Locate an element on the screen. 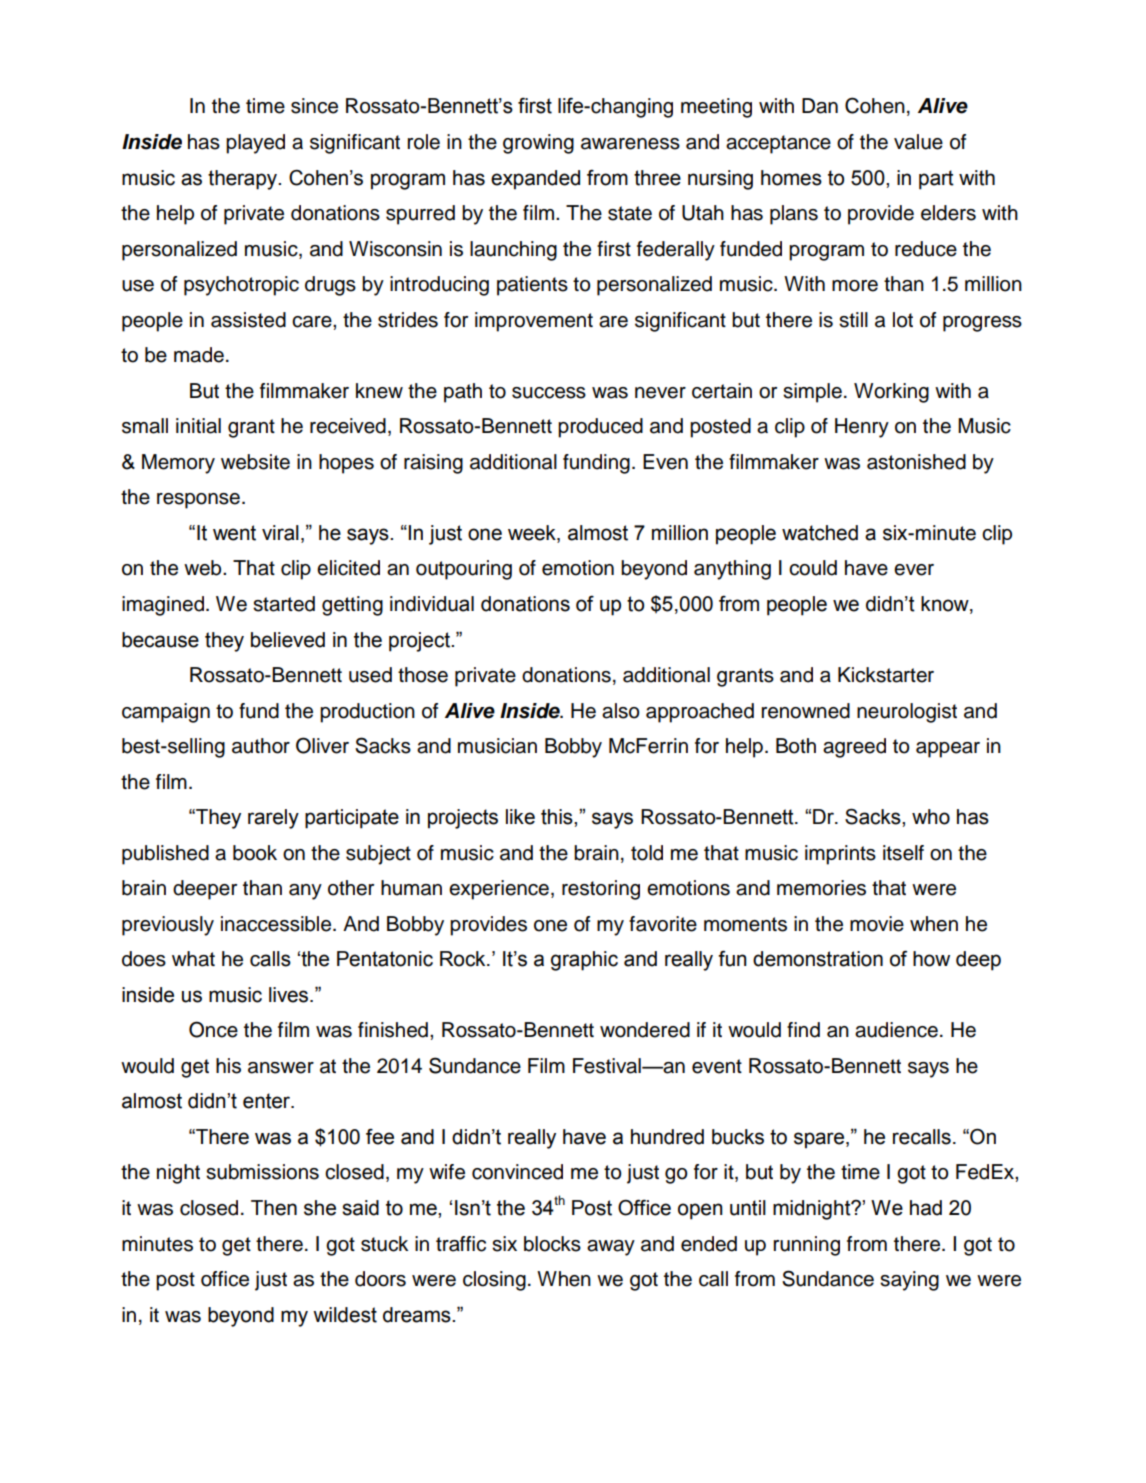  played is located at coordinates (255, 144).
